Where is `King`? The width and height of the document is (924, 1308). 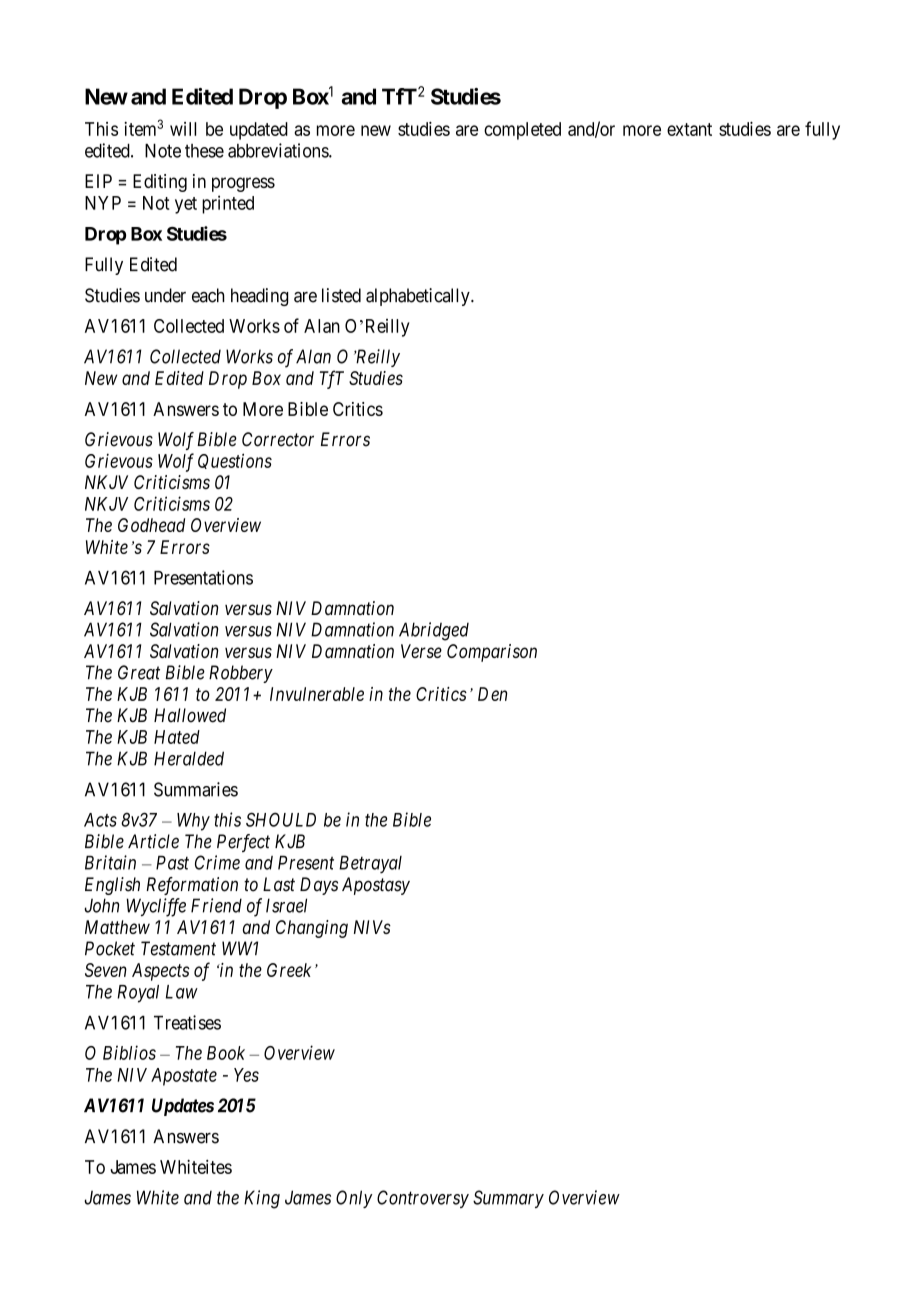 King is located at coordinates (262, 1199).
